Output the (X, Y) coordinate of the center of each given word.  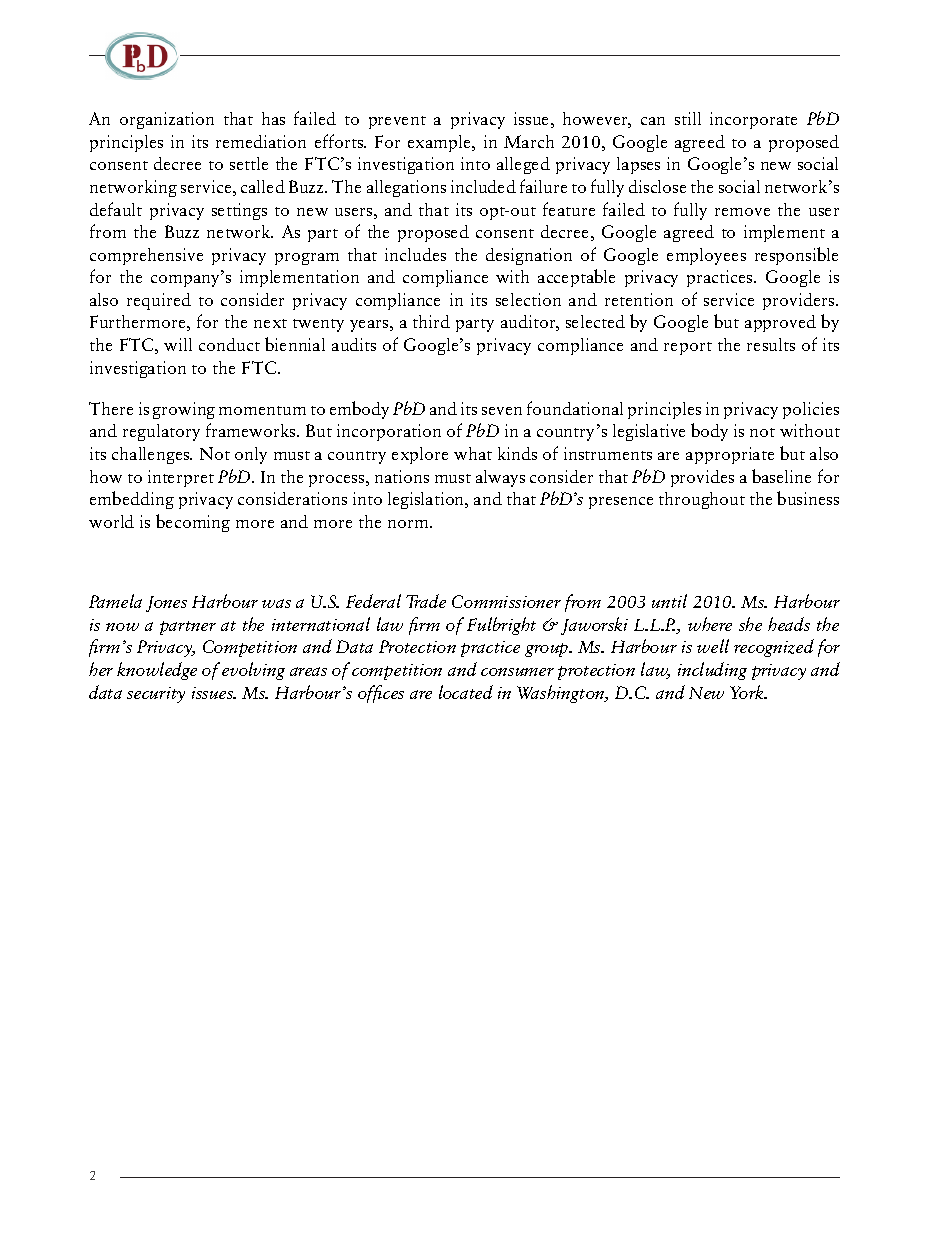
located (466, 692)
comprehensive (146, 256)
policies (811, 410)
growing (184, 410)
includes (415, 254)
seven (502, 411)
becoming (193, 523)
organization (167, 120)
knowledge (157, 671)
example (441, 143)
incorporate (753, 120)
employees (706, 256)
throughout (702, 500)
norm (409, 524)
